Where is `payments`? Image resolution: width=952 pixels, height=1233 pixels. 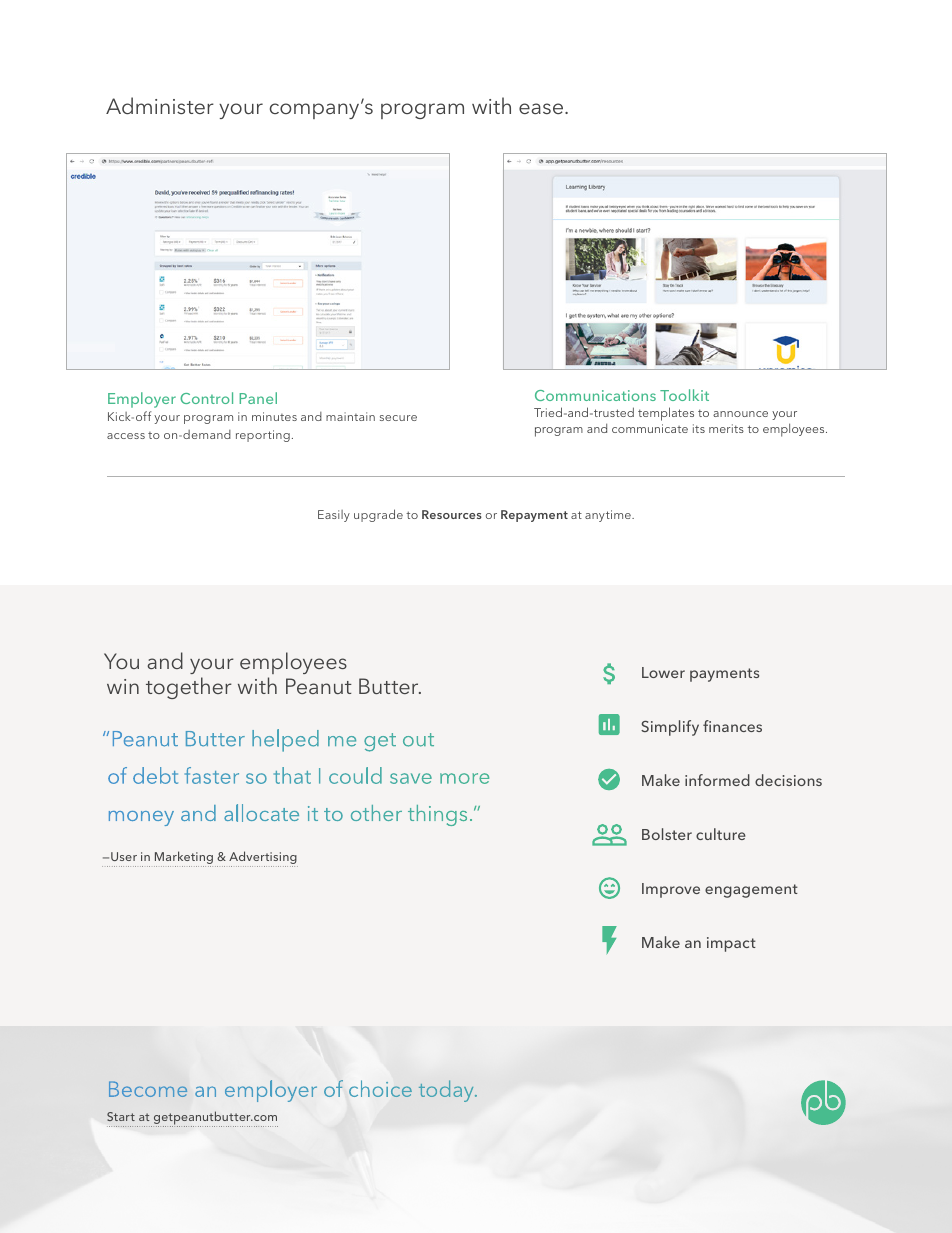
payments is located at coordinates (724, 675).
